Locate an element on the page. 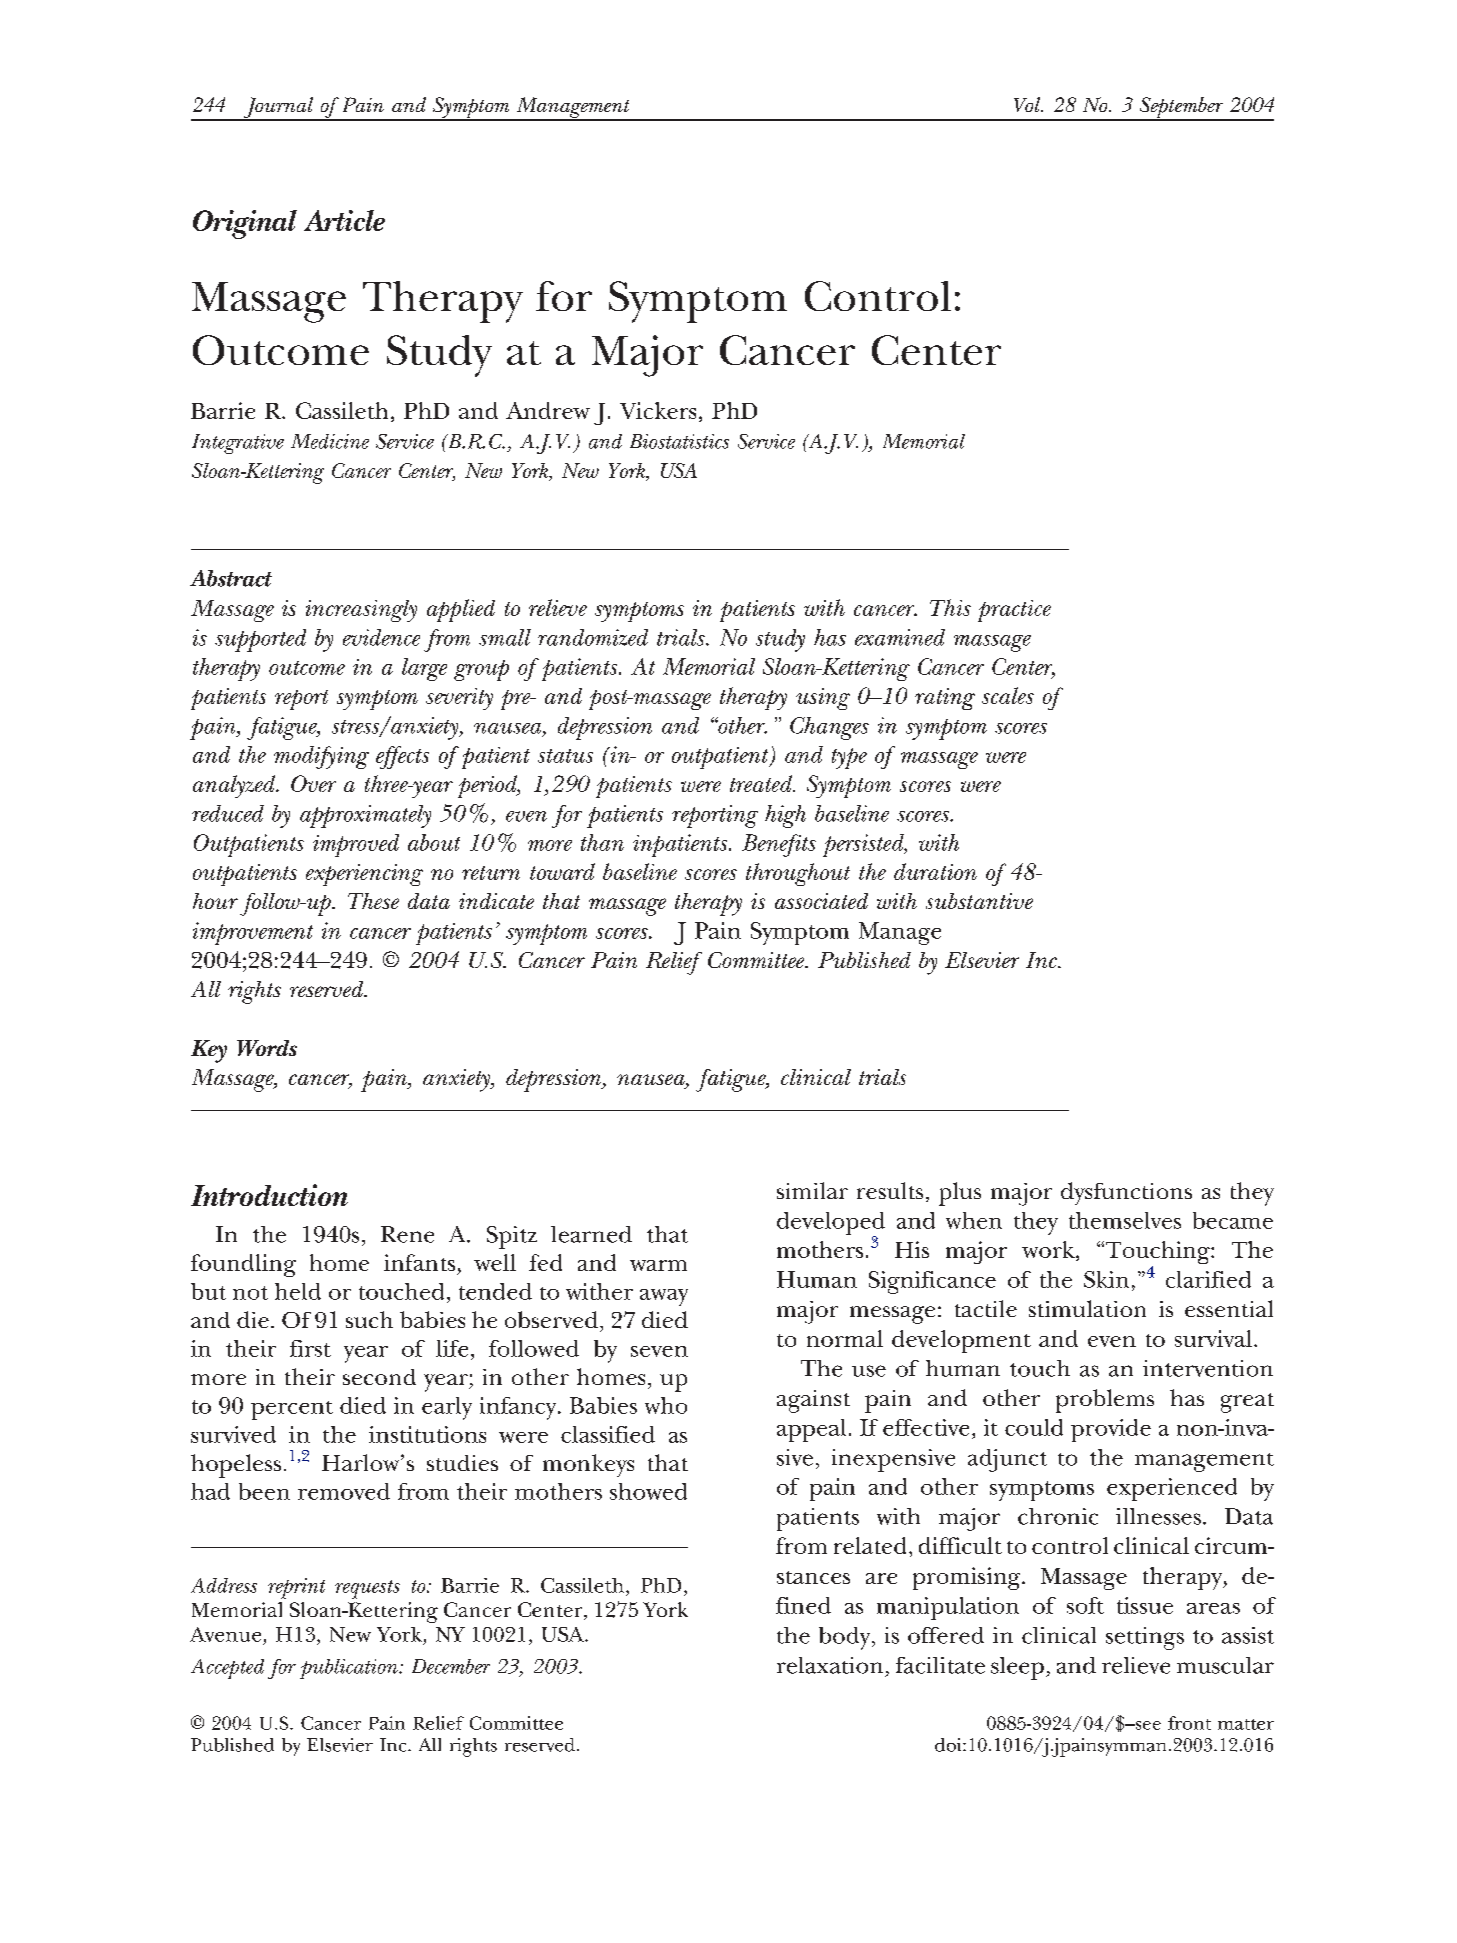 Image resolution: width=1457 pixels, height=1943 pixels. These is located at coordinates (373, 901).
